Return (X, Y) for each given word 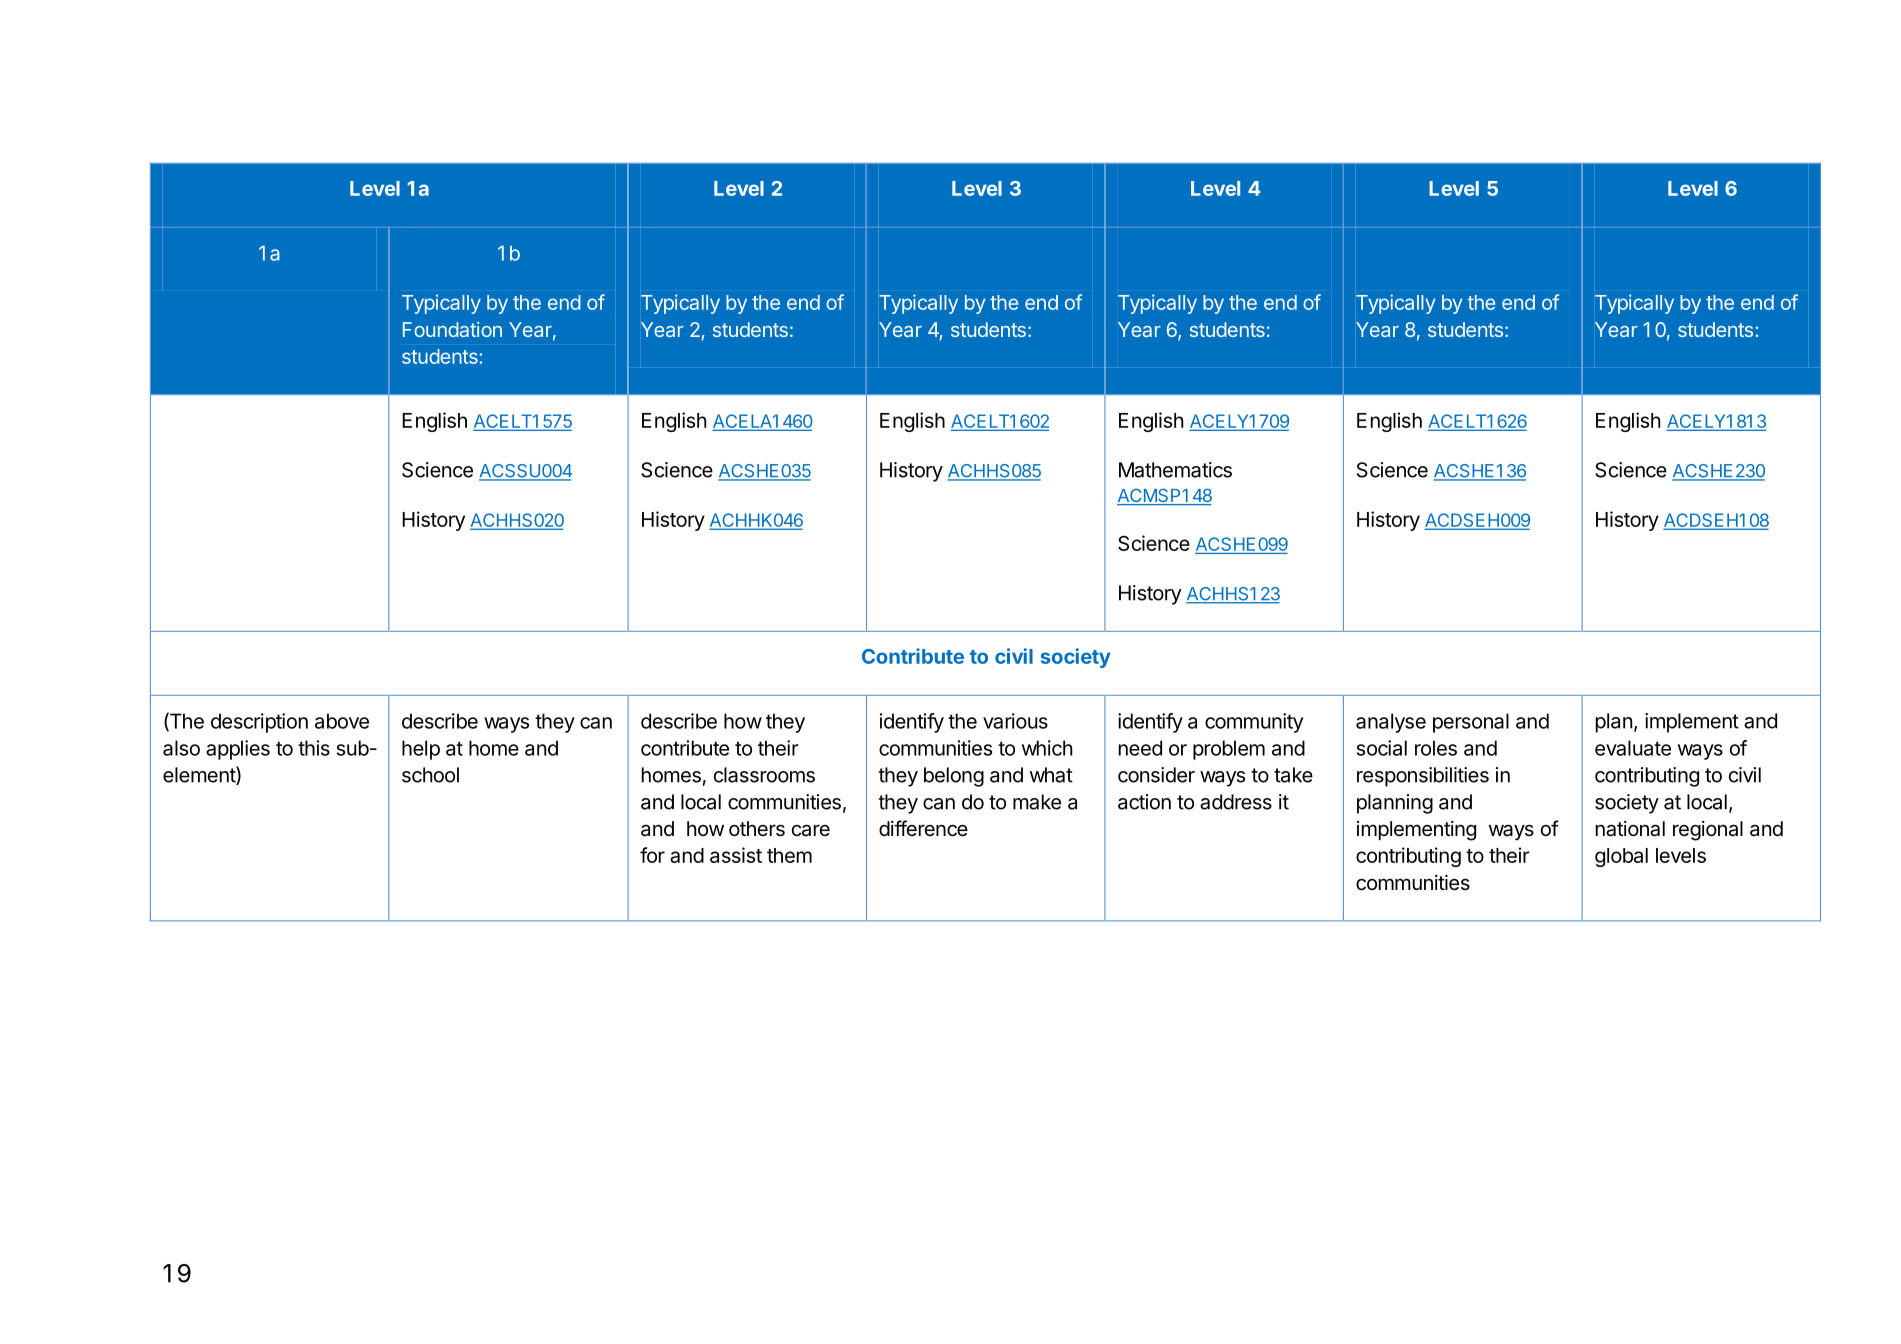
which (1047, 748)
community (1254, 723)
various (1015, 721)
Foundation (452, 329)
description (259, 723)
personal (1471, 723)
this (314, 748)
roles (1436, 748)
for (652, 855)
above (342, 721)
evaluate (1633, 748)
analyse (1391, 723)
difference (923, 828)
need (1140, 748)
